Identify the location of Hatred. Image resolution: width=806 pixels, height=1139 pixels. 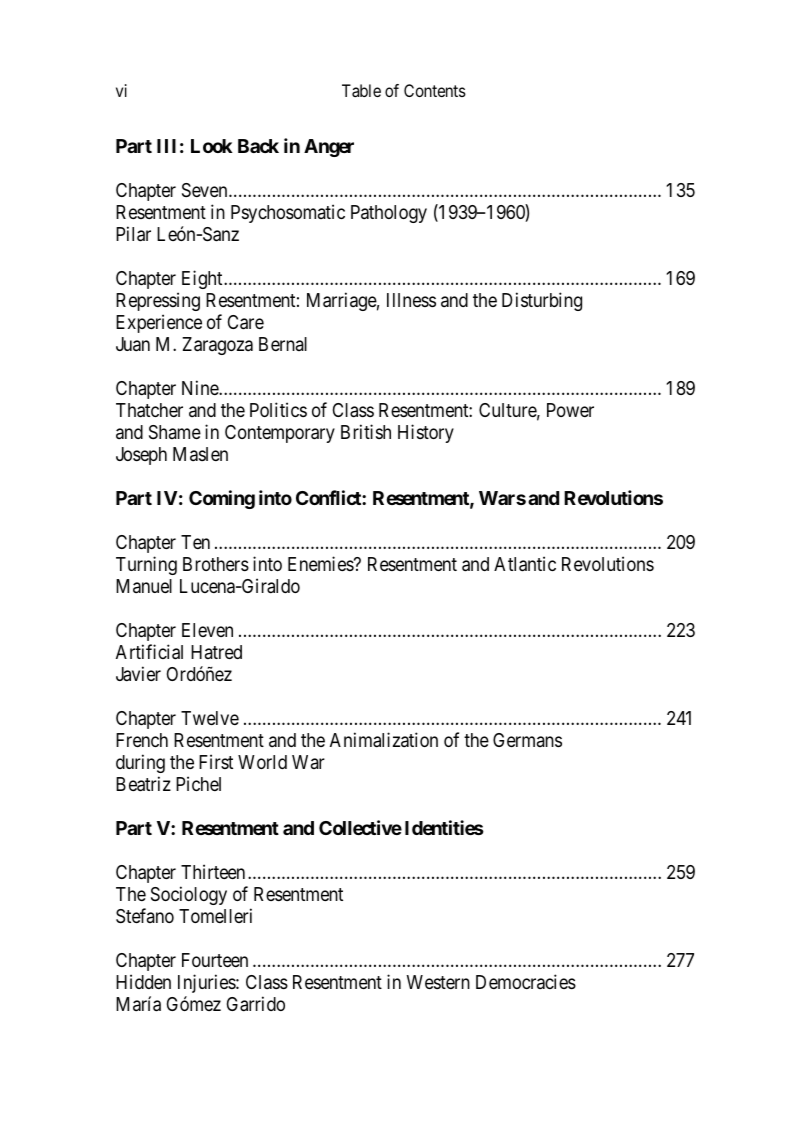
(216, 652).
